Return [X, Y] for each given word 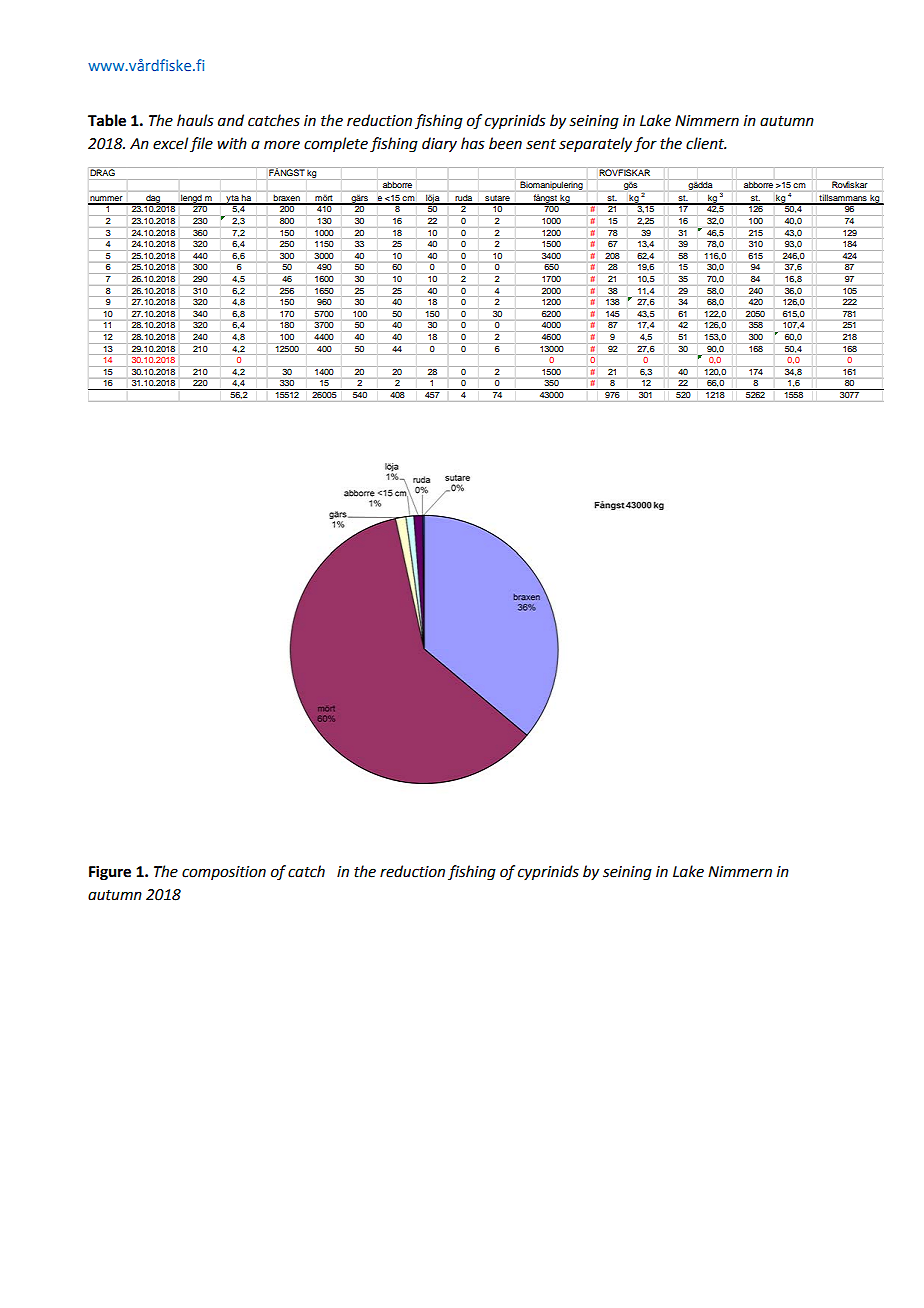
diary [439, 144]
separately [595, 144]
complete [336, 144]
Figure [110, 873]
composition [224, 873]
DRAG [102, 172]
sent [541, 144]
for [645, 145]
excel [170, 143]
